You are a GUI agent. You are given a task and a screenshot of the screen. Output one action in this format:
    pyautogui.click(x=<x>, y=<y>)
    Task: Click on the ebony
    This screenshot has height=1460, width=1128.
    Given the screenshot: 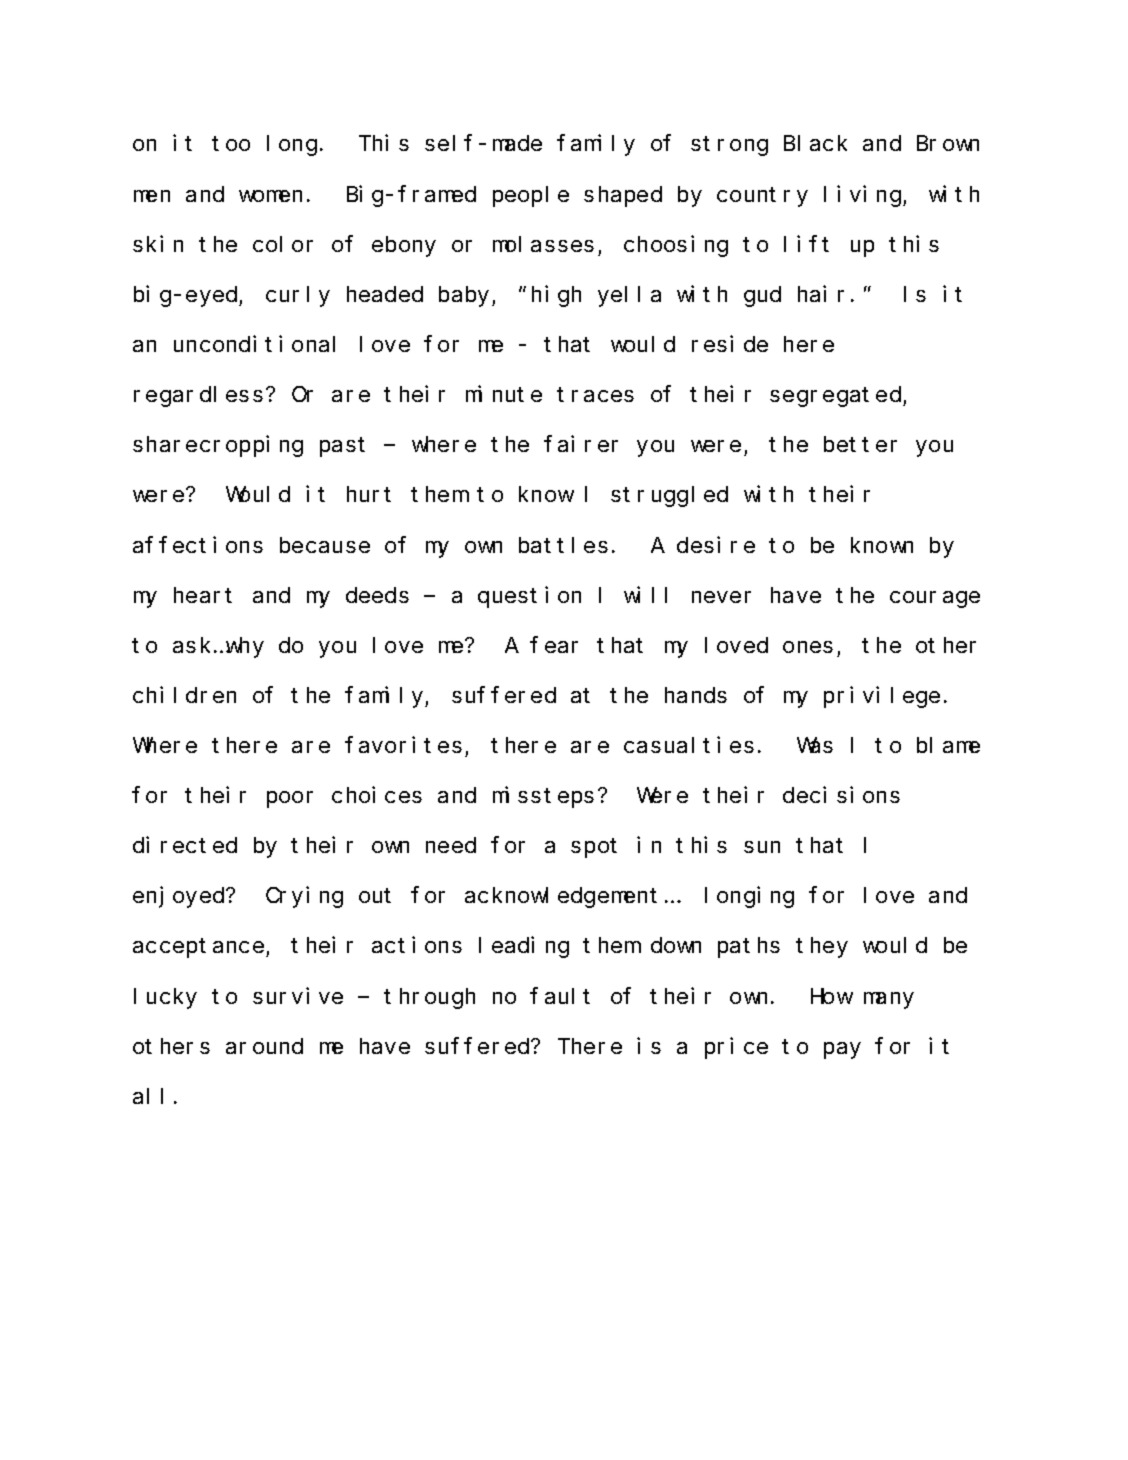 What is the action you would take?
    pyautogui.click(x=404, y=246)
